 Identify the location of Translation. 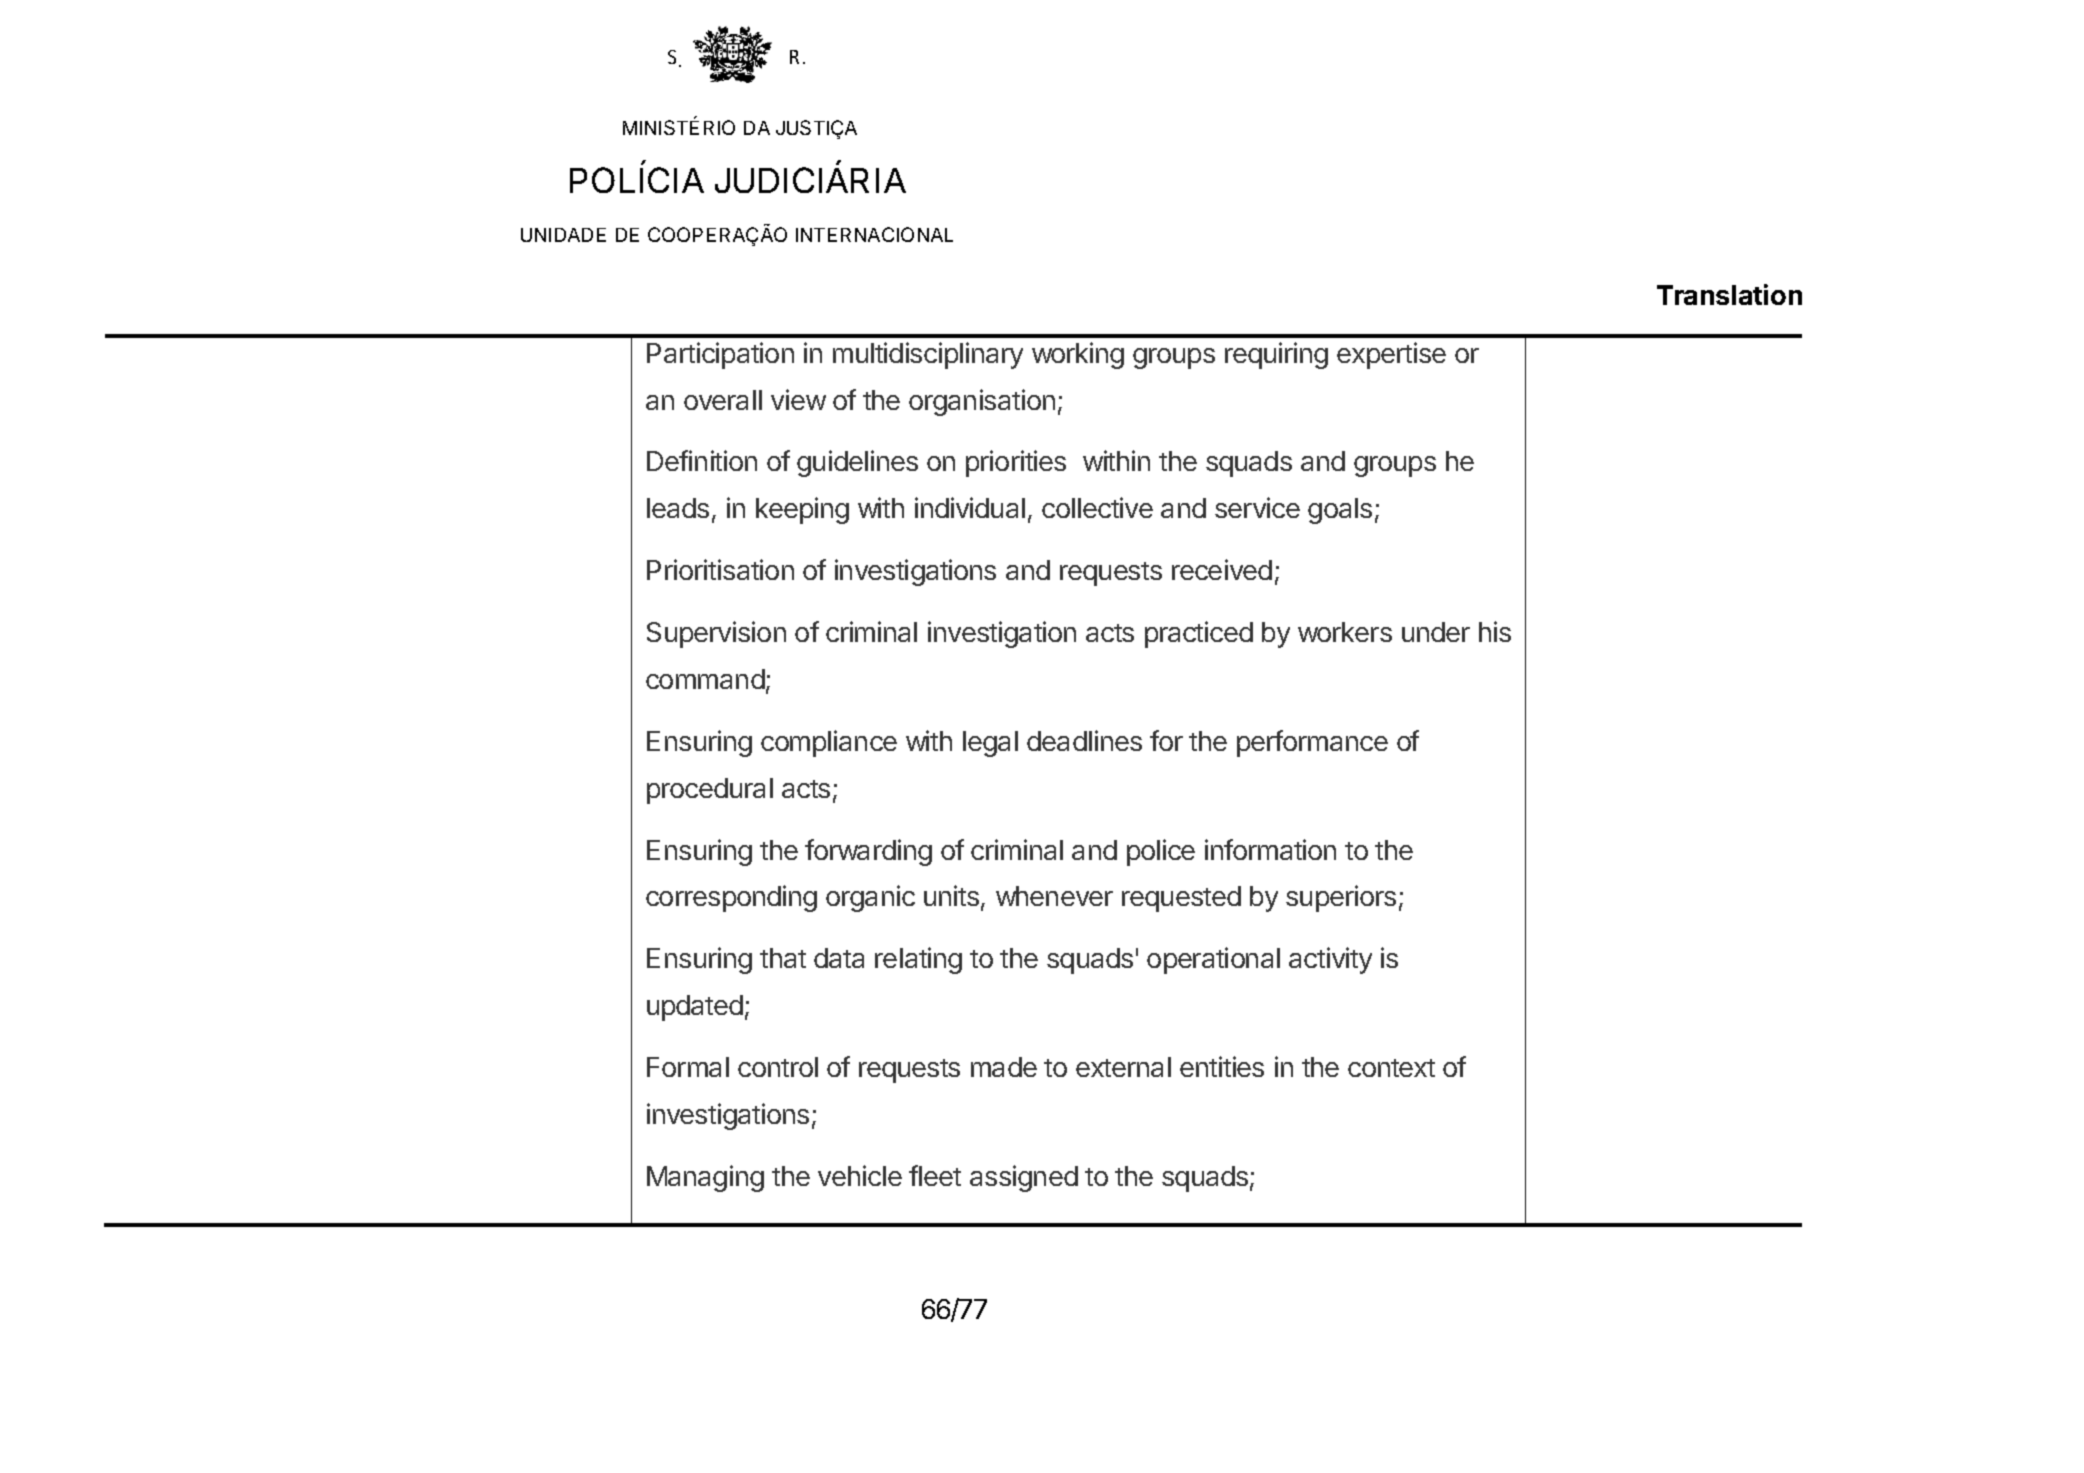
(1729, 294).
